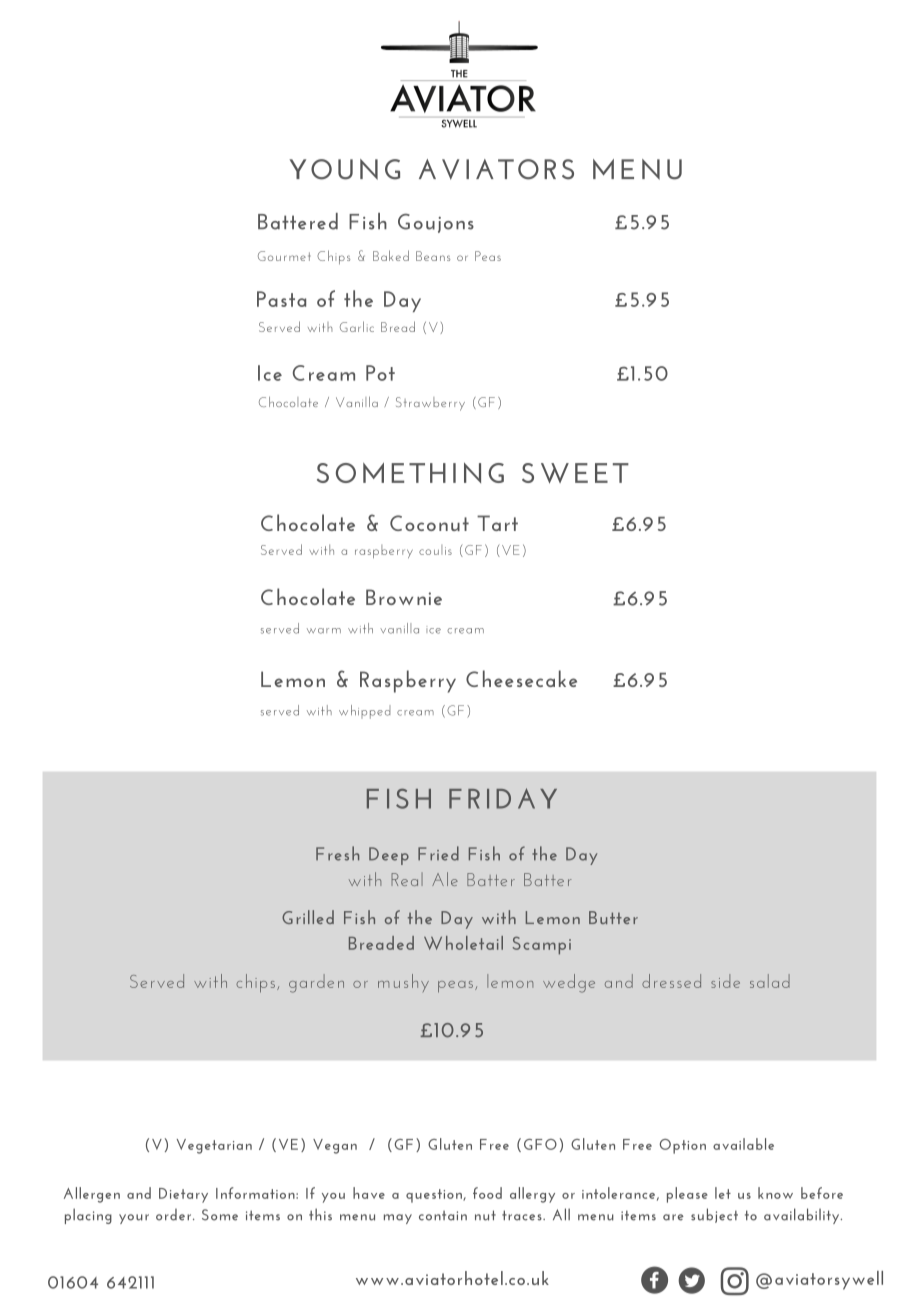  What do you see at coordinates (324, 631) in the screenshot?
I see `warm` at bounding box center [324, 631].
